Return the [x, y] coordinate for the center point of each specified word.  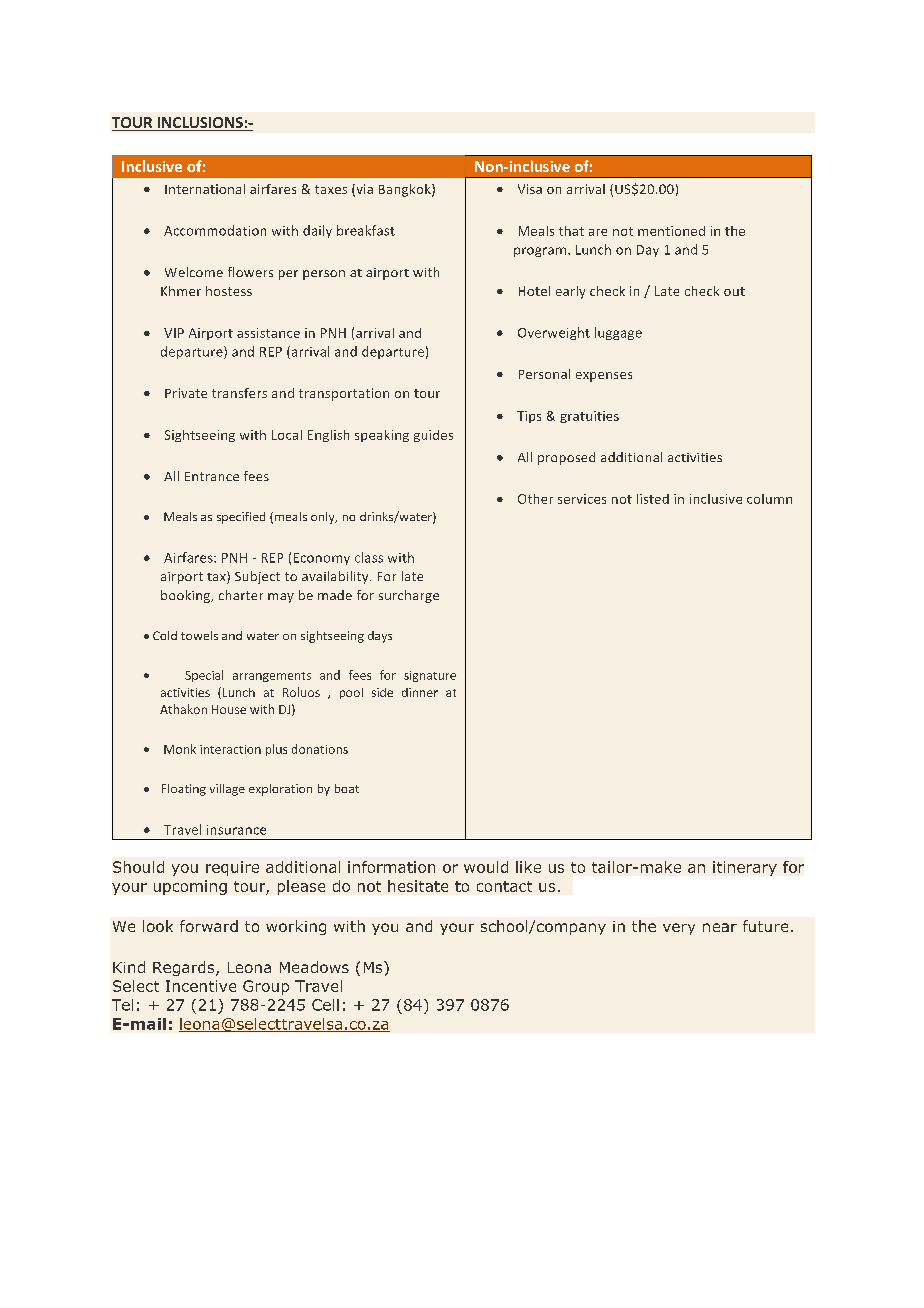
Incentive [201, 986]
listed [653, 499]
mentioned [671, 231]
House [229, 709]
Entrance [212, 476]
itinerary [745, 868]
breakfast [366, 230]
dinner [420, 692]
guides [433, 436]
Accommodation [215, 230]
